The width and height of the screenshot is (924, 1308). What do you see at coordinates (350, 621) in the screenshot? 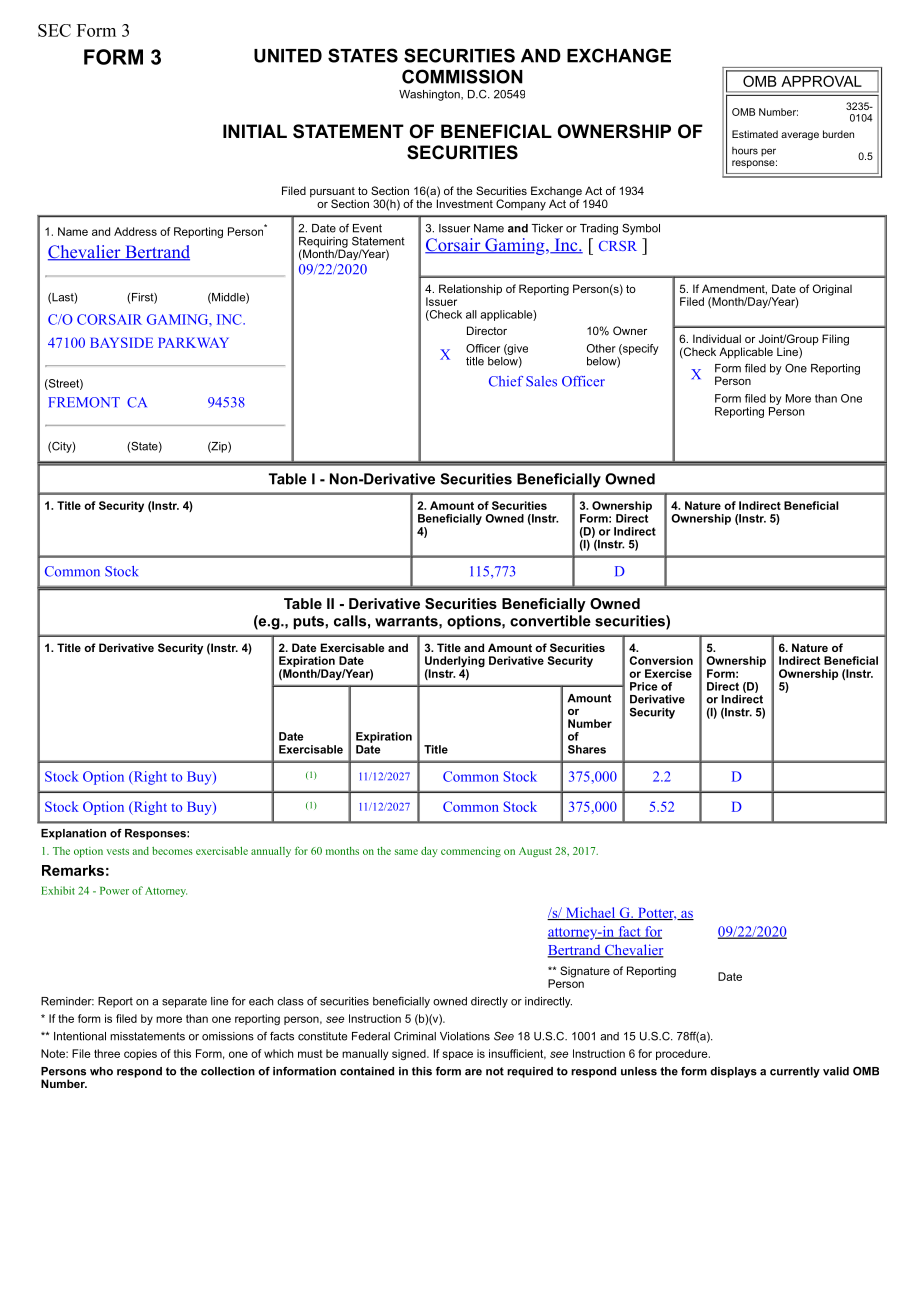
I see `calls` at bounding box center [350, 621].
